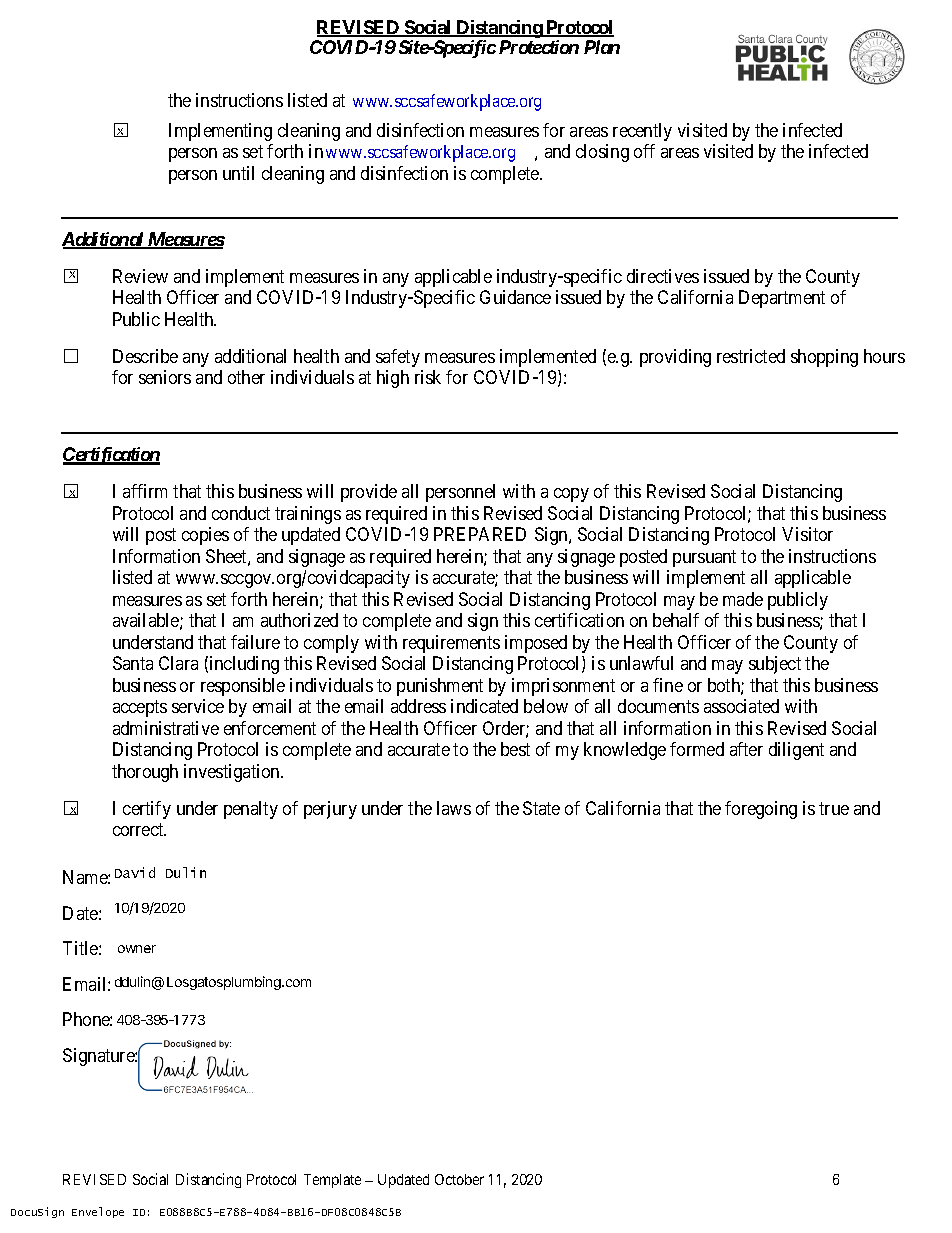 Image resolution: width=952 pixels, height=1233 pixels. I want to click on recently, so click(642, 132).
